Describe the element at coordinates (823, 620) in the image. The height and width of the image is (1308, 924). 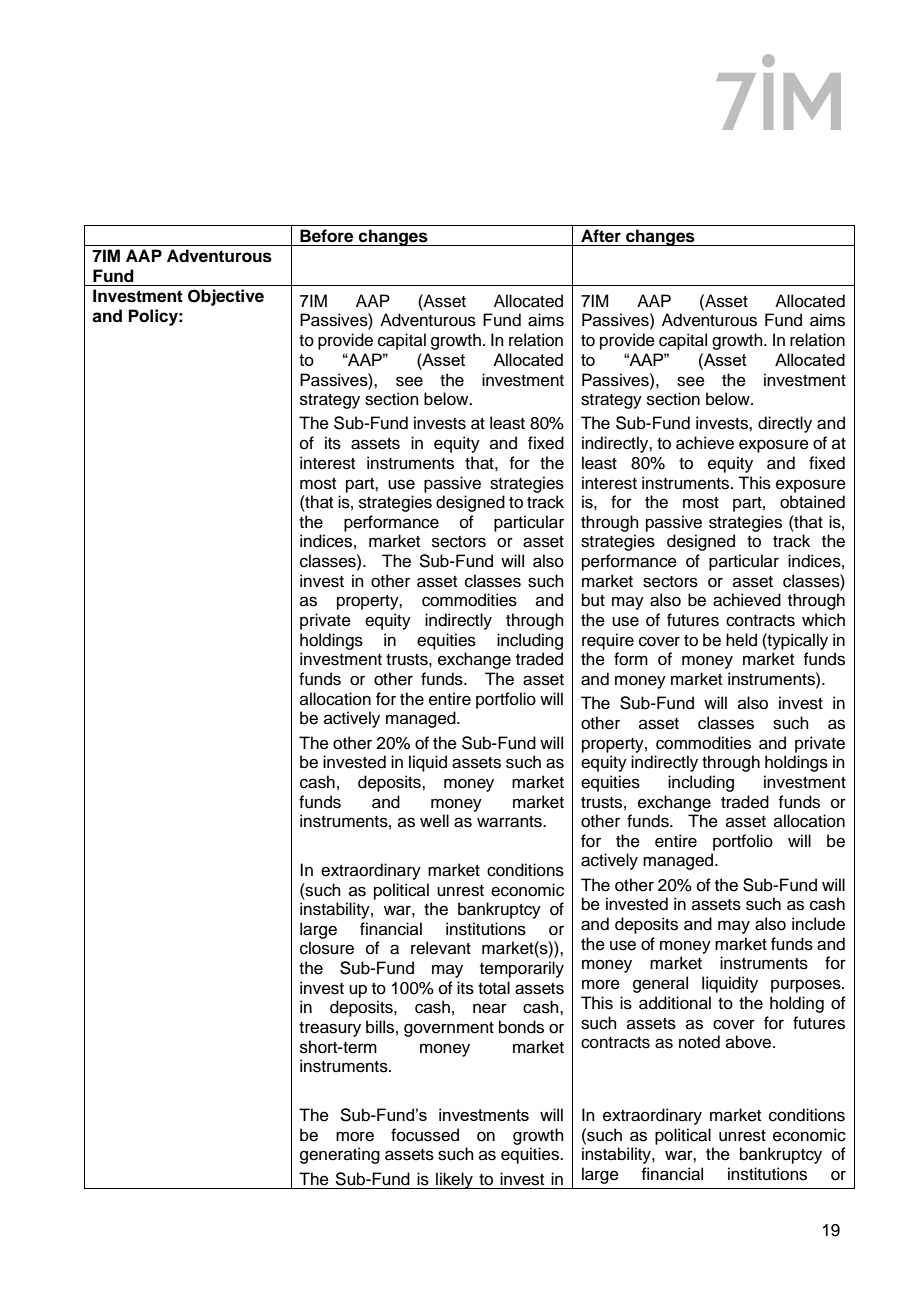
I see `which` at that location.
